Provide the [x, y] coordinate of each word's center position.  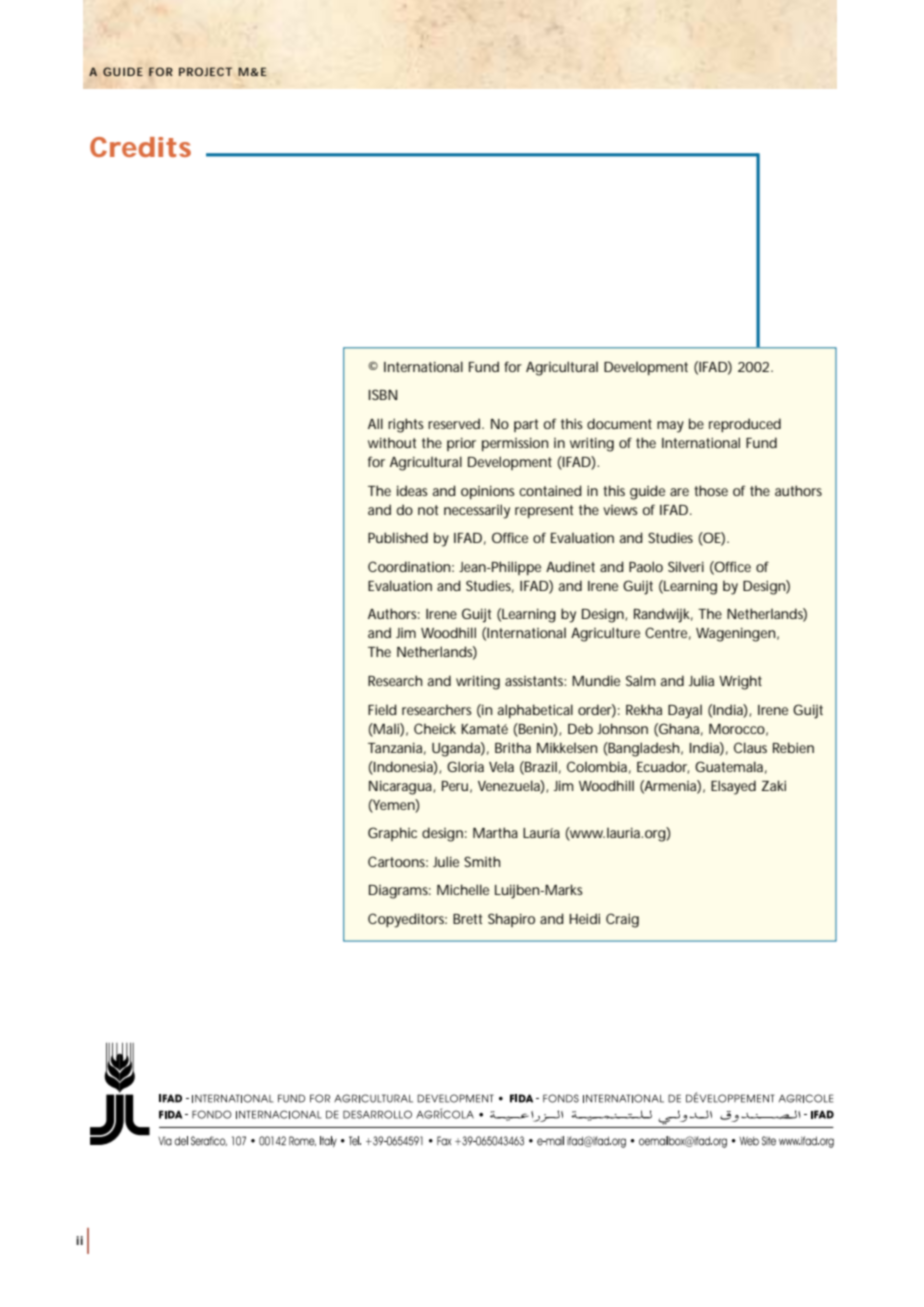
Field [382, 709]
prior [461, 444]
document [619, 423]
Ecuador [663, 767]
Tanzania [397, 749]
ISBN [382, 394]
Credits [140, 147]
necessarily [477, 511]
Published [398, 537]
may [670, 427]
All [375, 423]
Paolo [646, 566]
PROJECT [205, 71]
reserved [456, 423]
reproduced [745, 425]
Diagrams [400, 892]
